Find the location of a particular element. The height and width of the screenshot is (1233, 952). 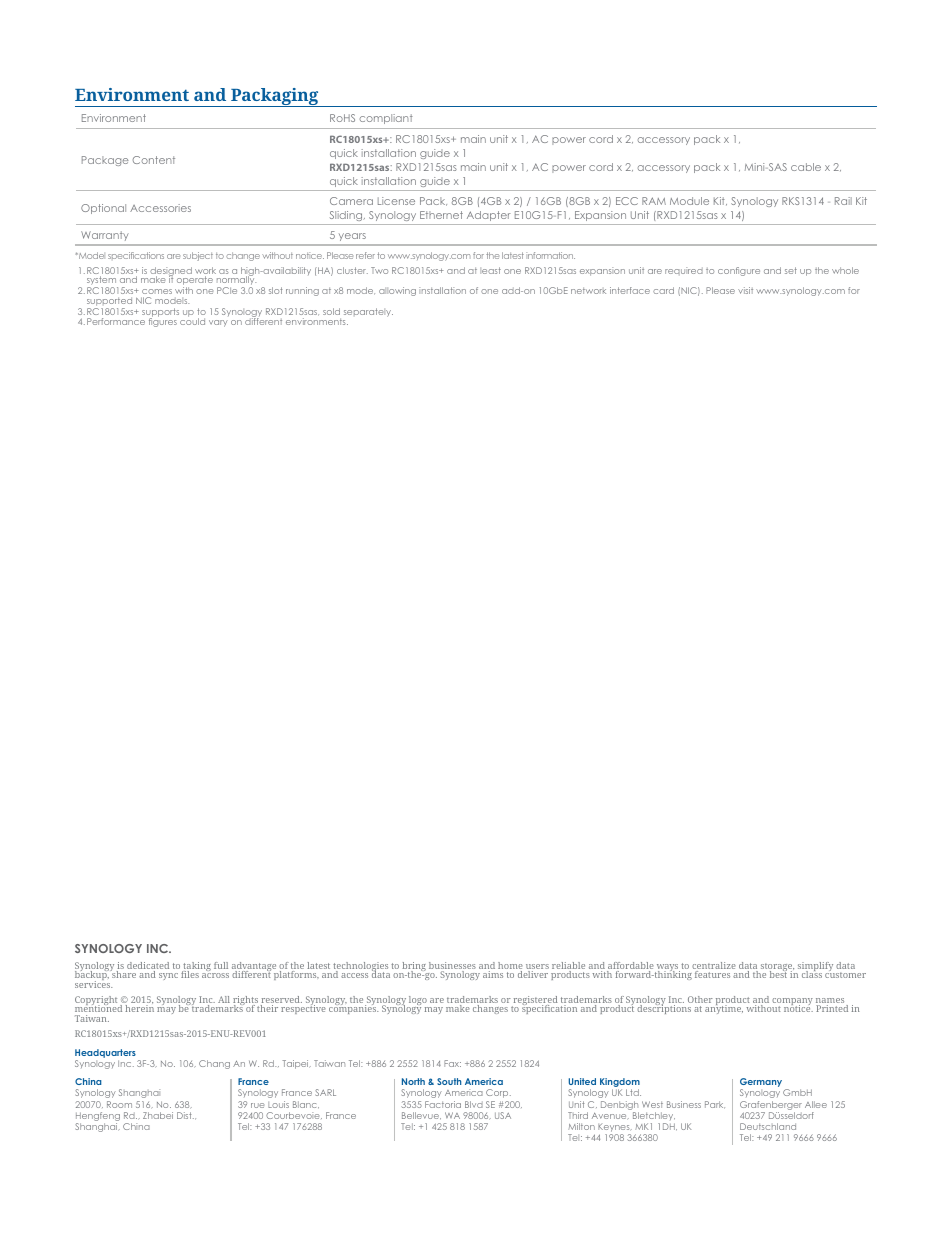

visit is located at coordinates (745, 290).
